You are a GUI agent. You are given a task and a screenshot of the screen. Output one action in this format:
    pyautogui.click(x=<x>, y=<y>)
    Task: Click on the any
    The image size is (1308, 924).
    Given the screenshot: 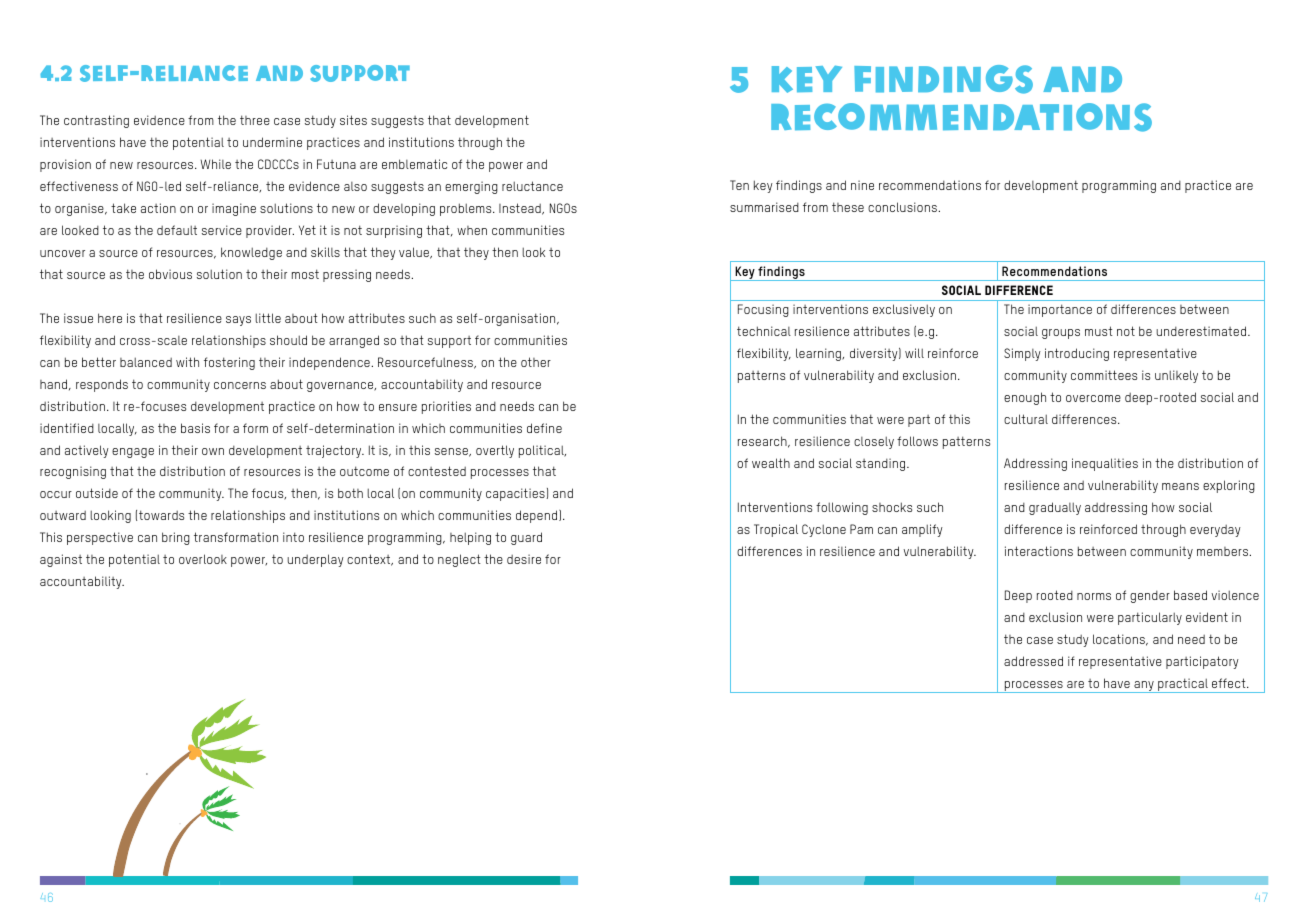 What is the action you would take?
    pyautogui.click(x=1144, y=687)
